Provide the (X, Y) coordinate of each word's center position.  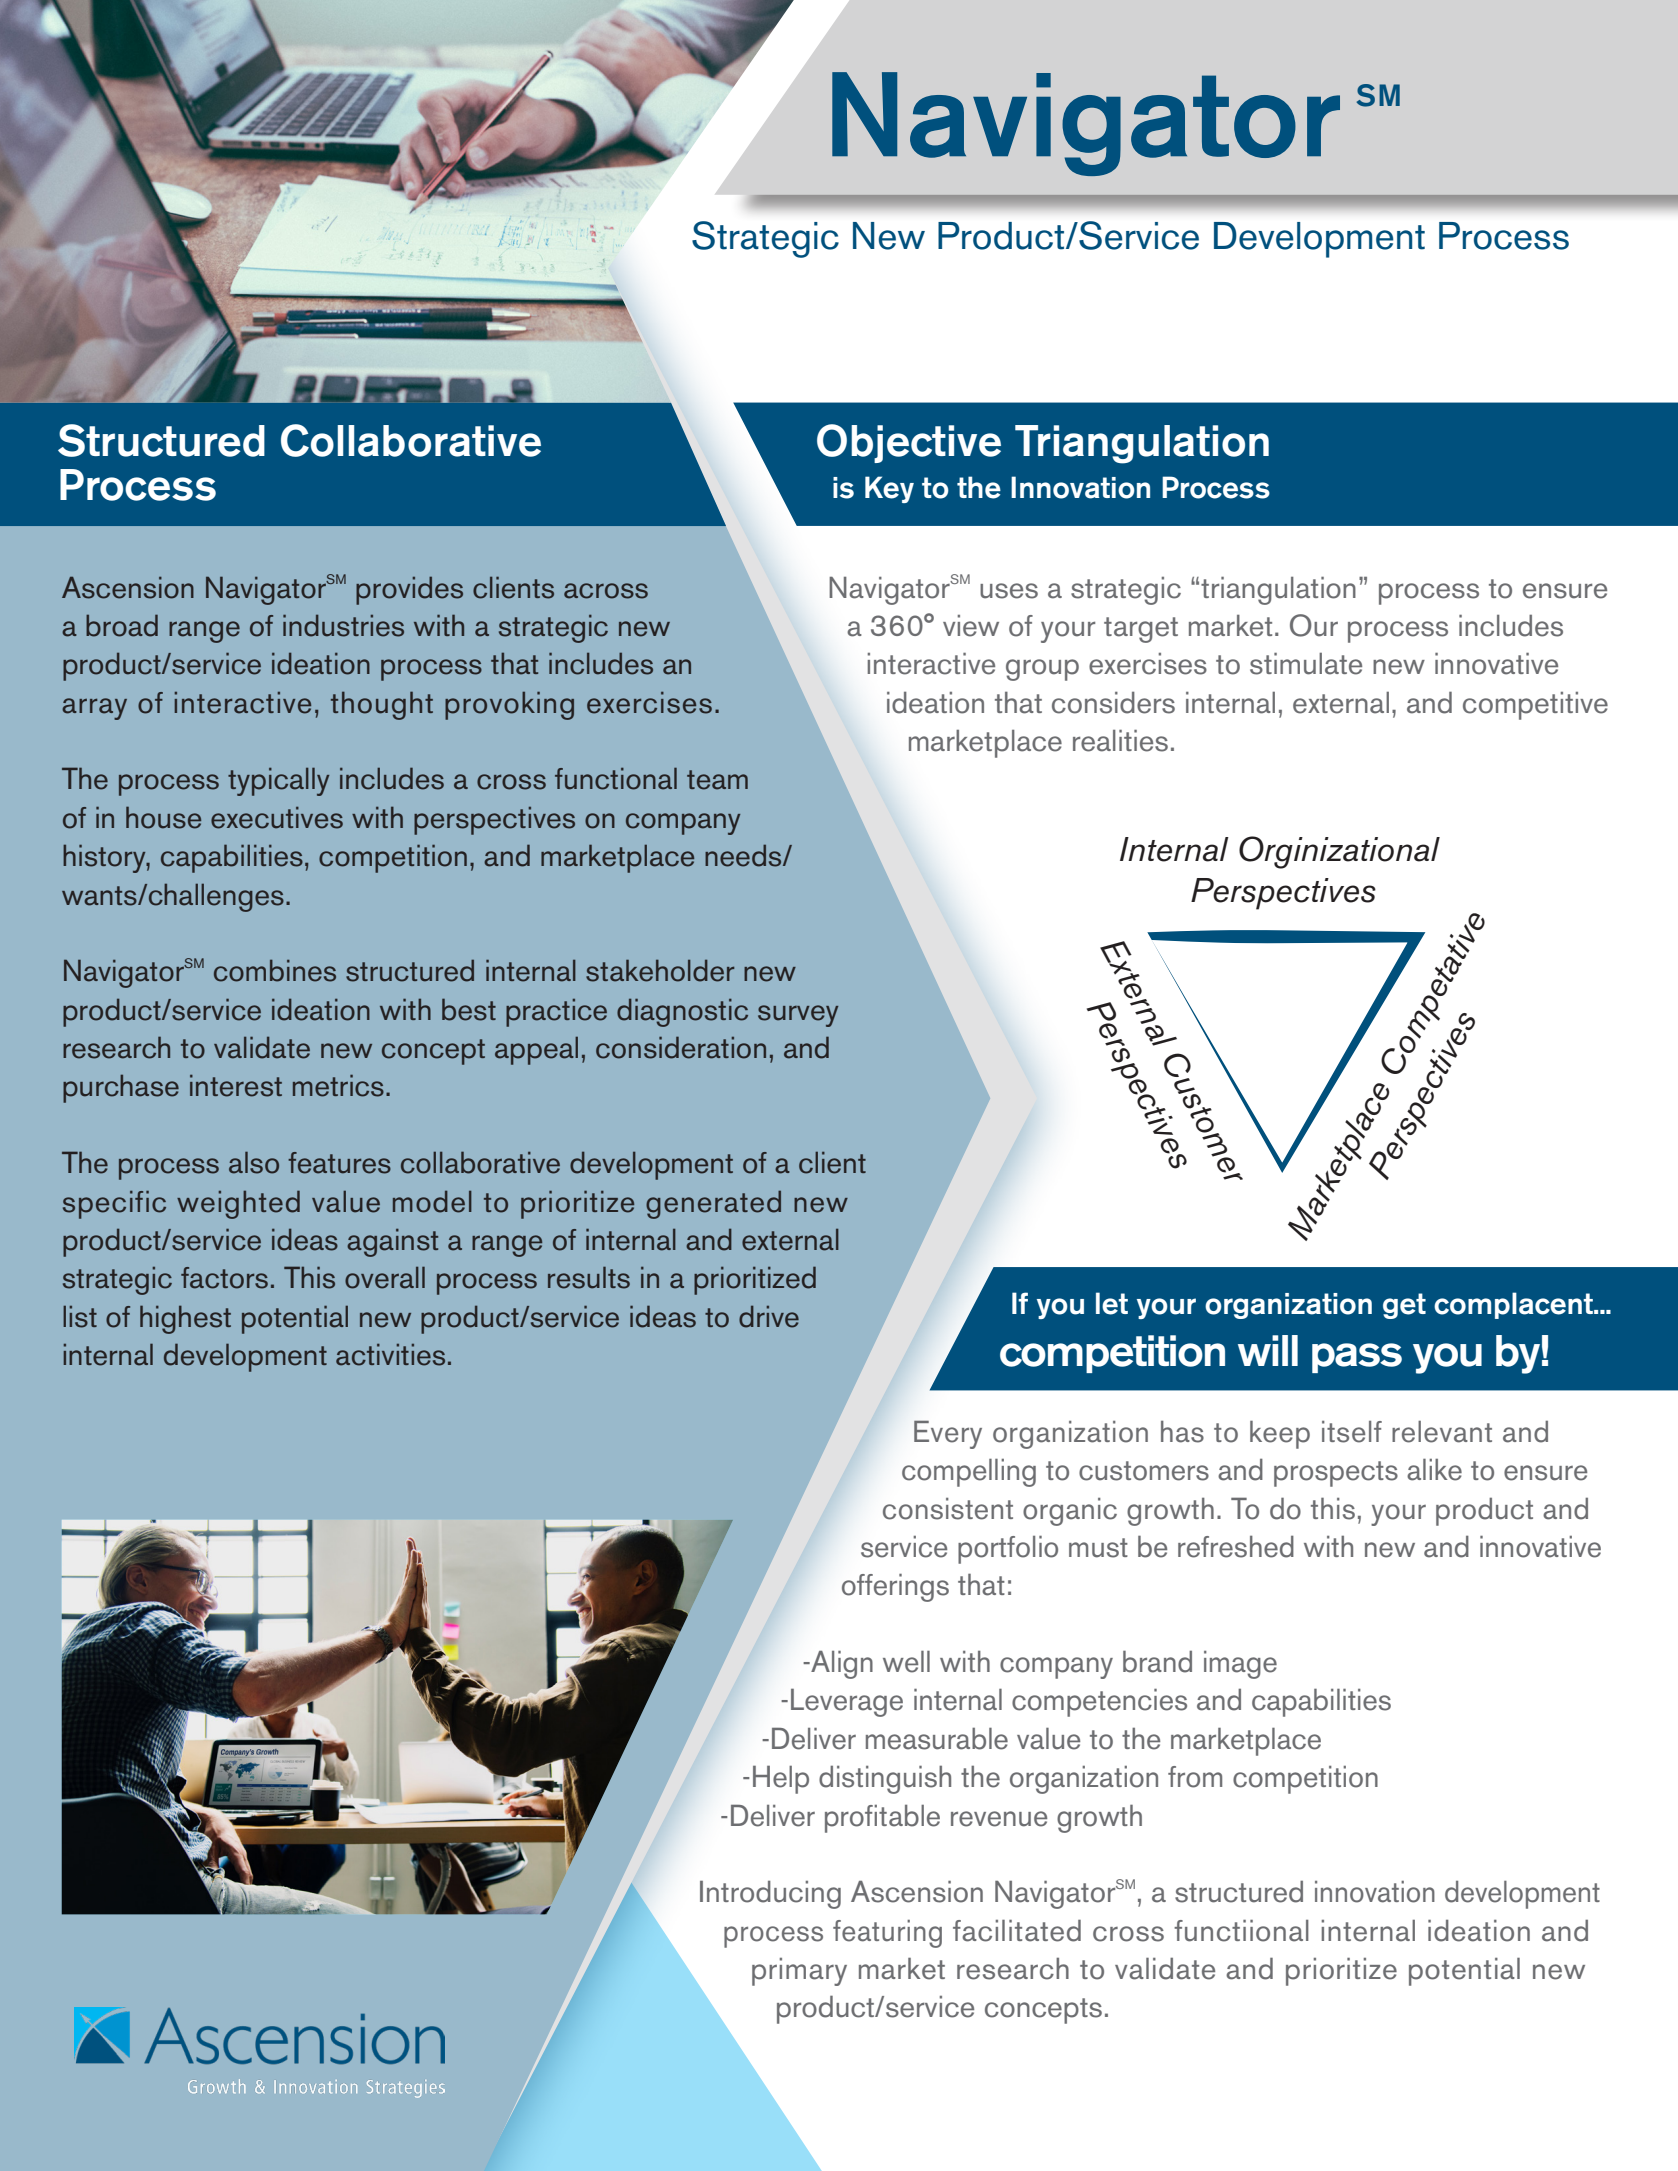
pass (1357, 1358)
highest (185, 1319)
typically (278, 781)
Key (889, 489)
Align (841, 1665)
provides (409, 590)
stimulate (1306, 664)
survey (798, 1016)
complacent (1514, 1305)
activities (390, 1354)
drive (769, 1316)
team (717, 780)
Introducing (770, 1894)
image (1240, 1665)
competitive (1535, 706)
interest (236, 1085)
